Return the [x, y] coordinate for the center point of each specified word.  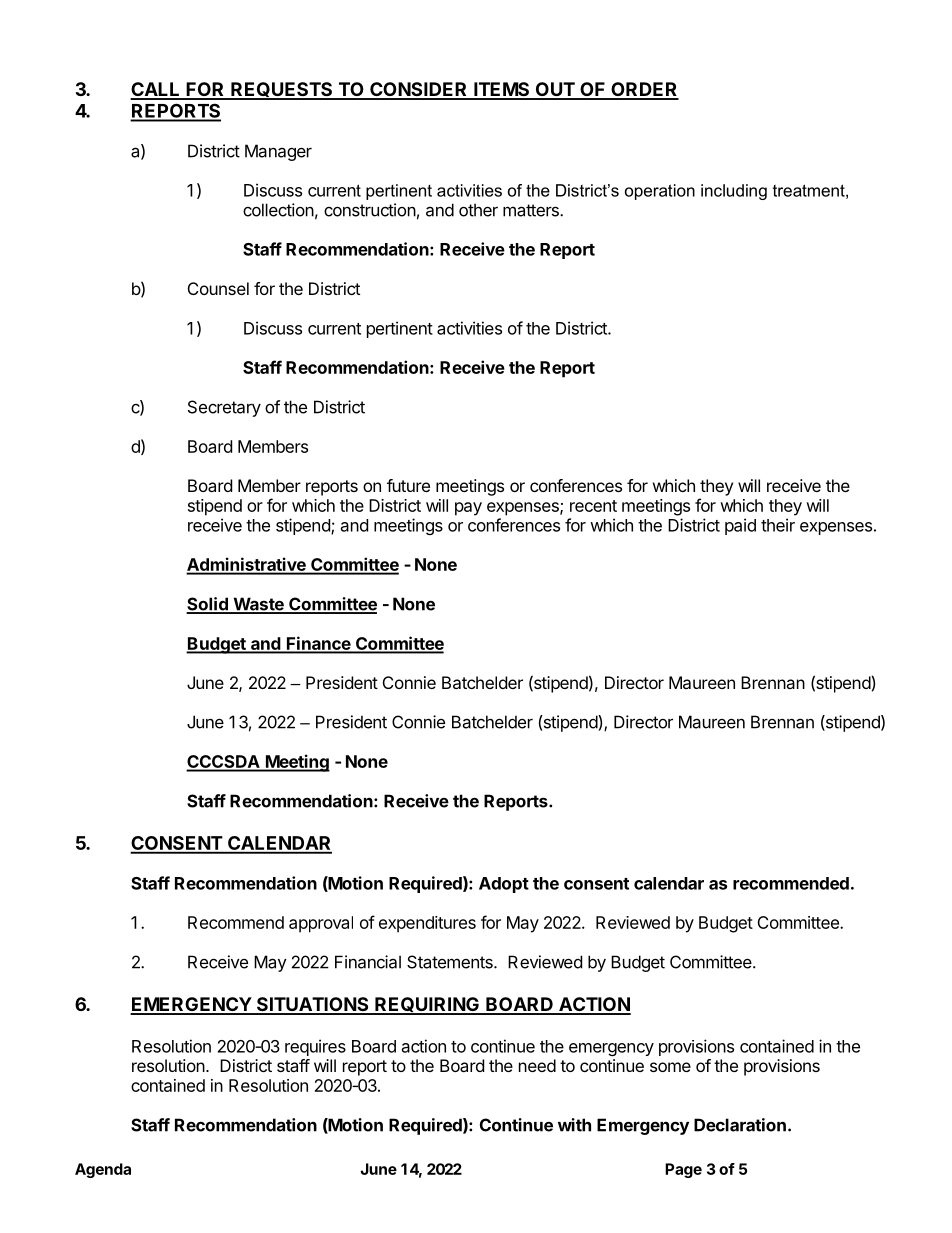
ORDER [644, 90]
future [408, 485]
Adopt [504, 885]
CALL [156, 90]
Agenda [103, 1170]
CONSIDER [419, 90]
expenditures [427, 924]
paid [740, 526]
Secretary [224, 408]
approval [321, 924]
